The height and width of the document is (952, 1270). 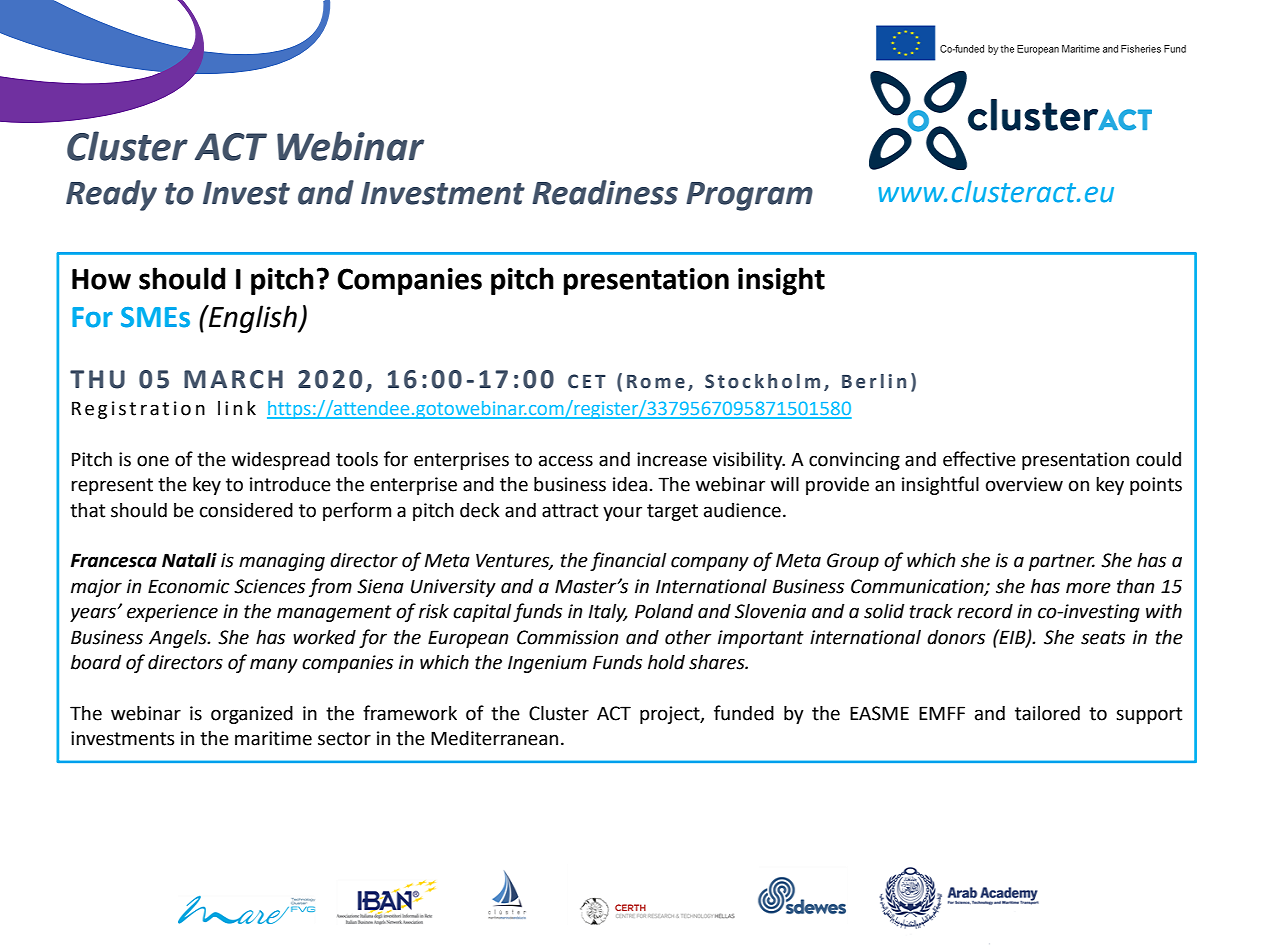 What do you see at coordinates (672, 459) in the document?
I see `increase` at bounding box center [672, 459].
